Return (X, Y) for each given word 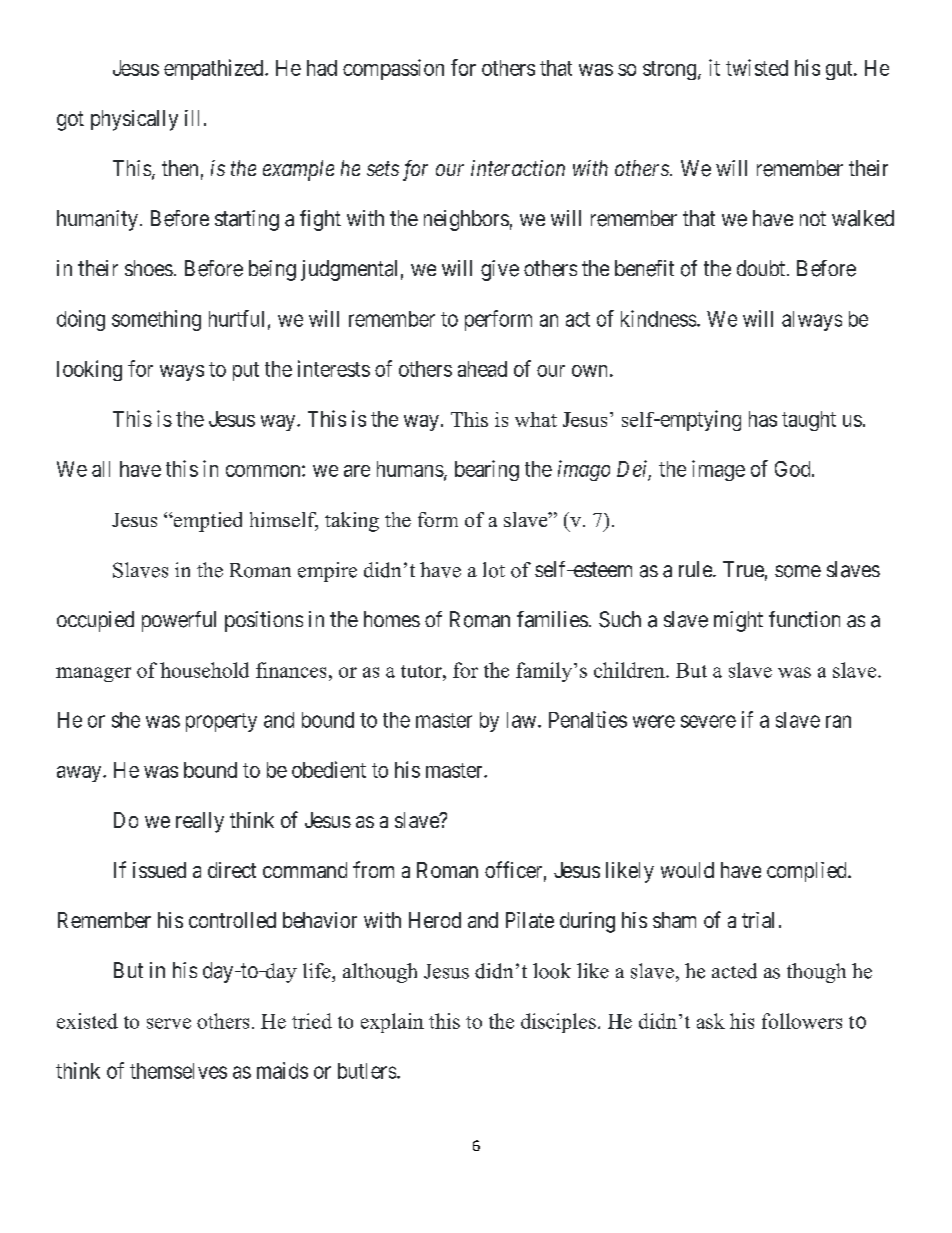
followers (802, 1021)
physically (134, 120)
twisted (757, 67)
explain (392, 1023)
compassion (393, 69)
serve (169, 1023)
